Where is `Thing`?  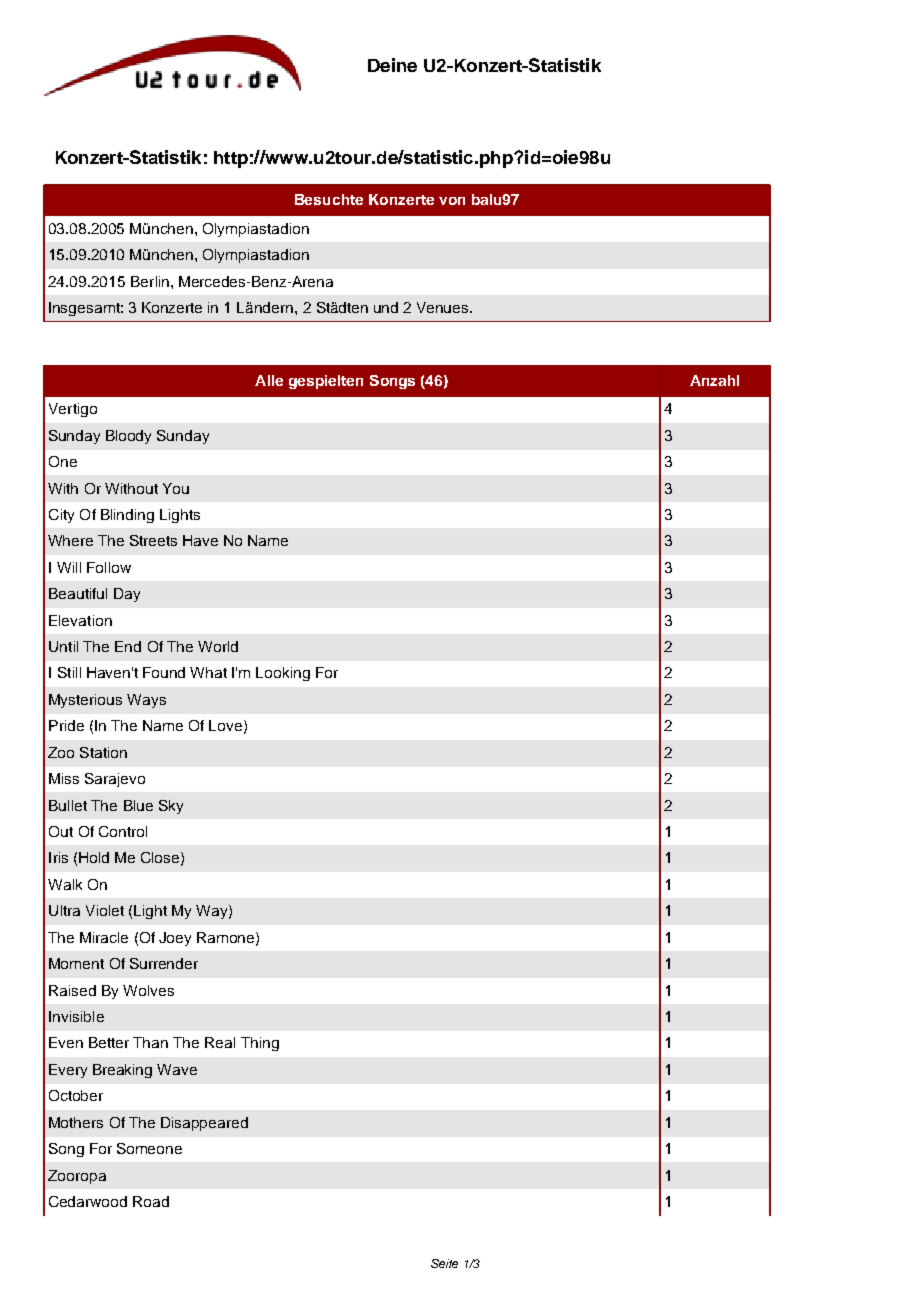
Thing is located at coordinates (260, 1044).
